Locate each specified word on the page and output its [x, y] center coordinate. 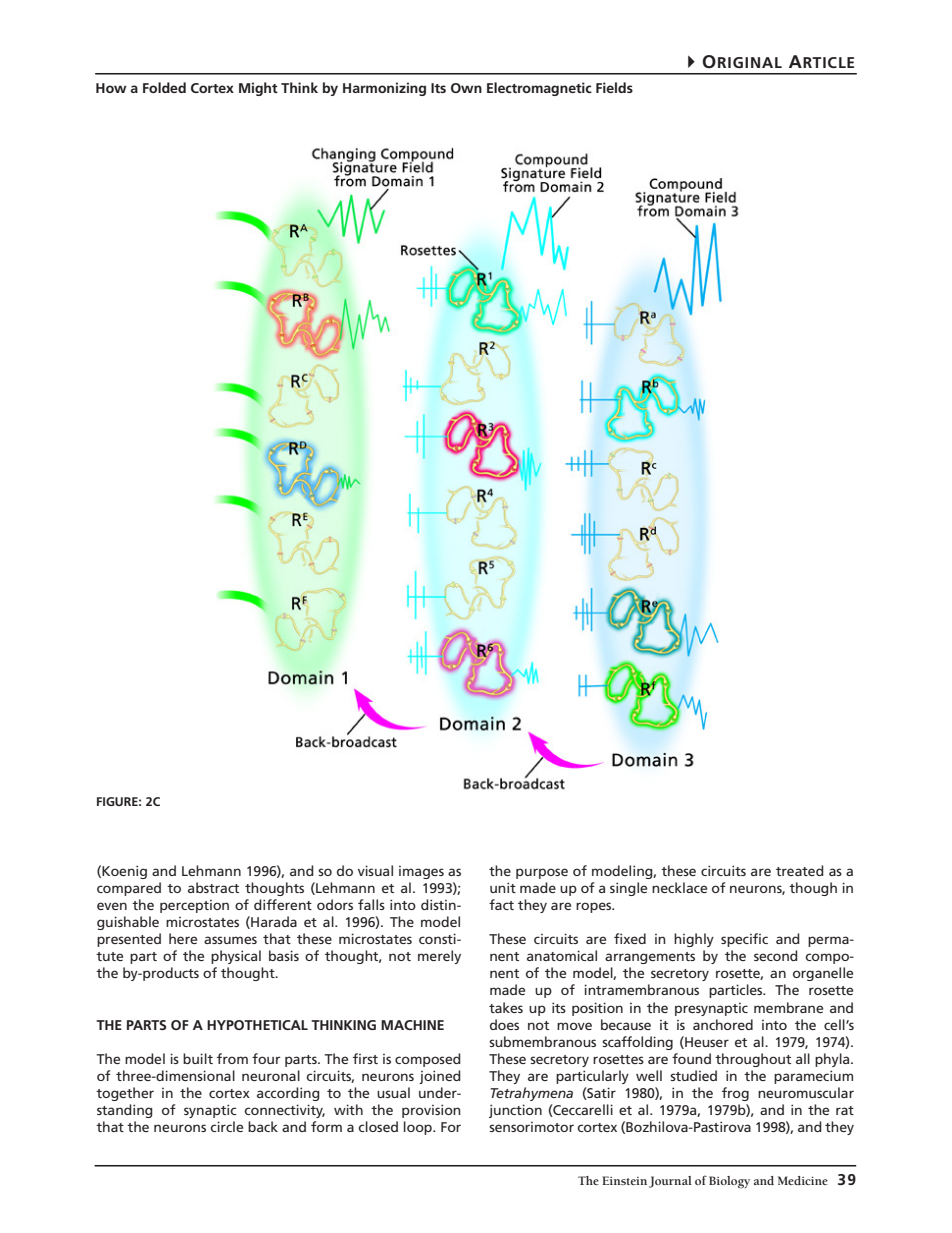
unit [503, 887]
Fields [614, 87]
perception [194, 906]
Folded [164, 87]
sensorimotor [531, 1127]
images [421, 872]
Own [466, 88]
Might [258, 89]
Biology [729, 1182]
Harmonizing [384, 89]
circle [226, 1126]
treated [800, 870]
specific [744, 940]
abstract [213, 887]
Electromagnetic [539, 89]
